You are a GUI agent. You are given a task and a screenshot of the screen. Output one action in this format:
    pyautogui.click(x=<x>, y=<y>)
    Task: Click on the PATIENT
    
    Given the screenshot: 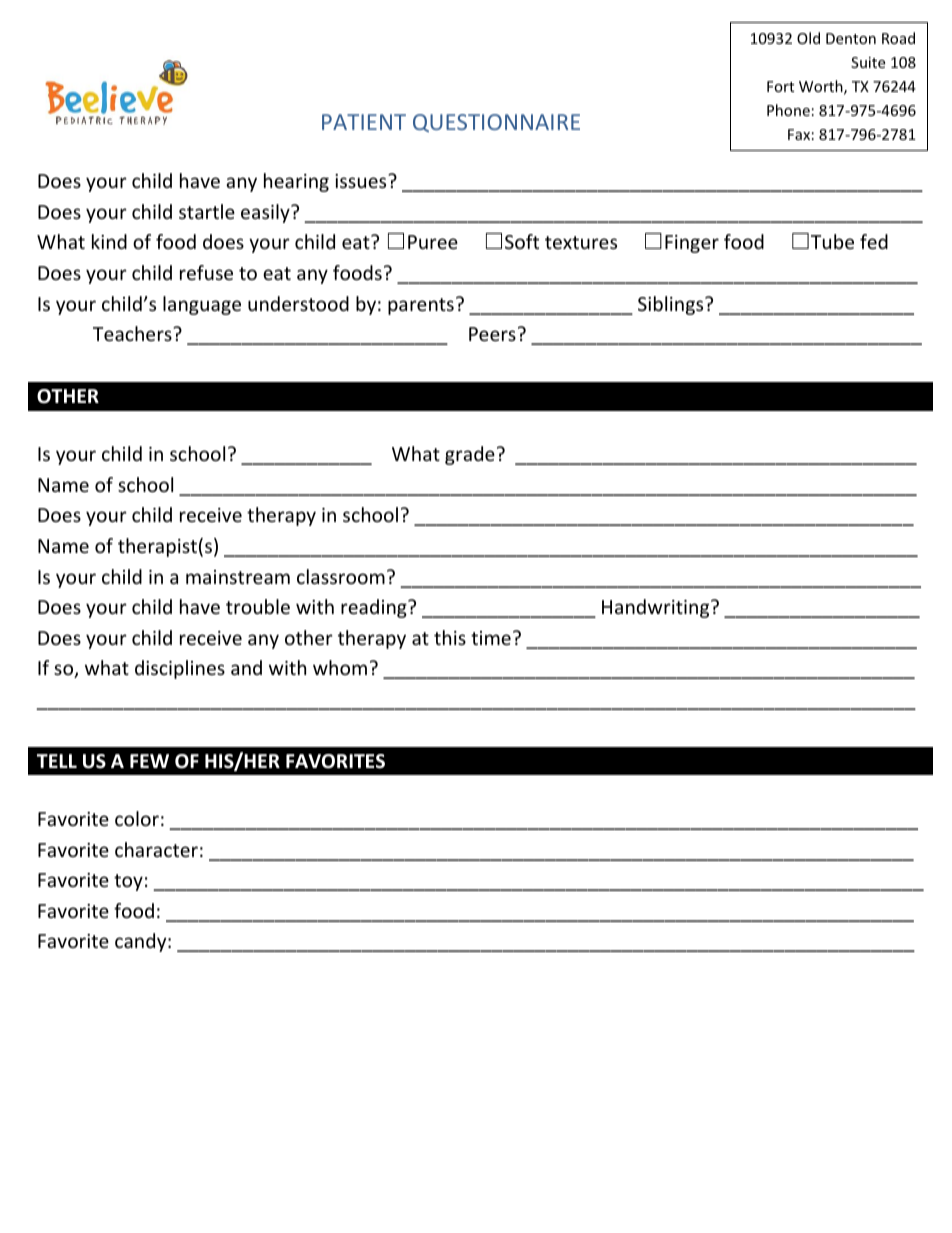 What is the action you would take?
    pyautogui.click(x=364, y=122)
